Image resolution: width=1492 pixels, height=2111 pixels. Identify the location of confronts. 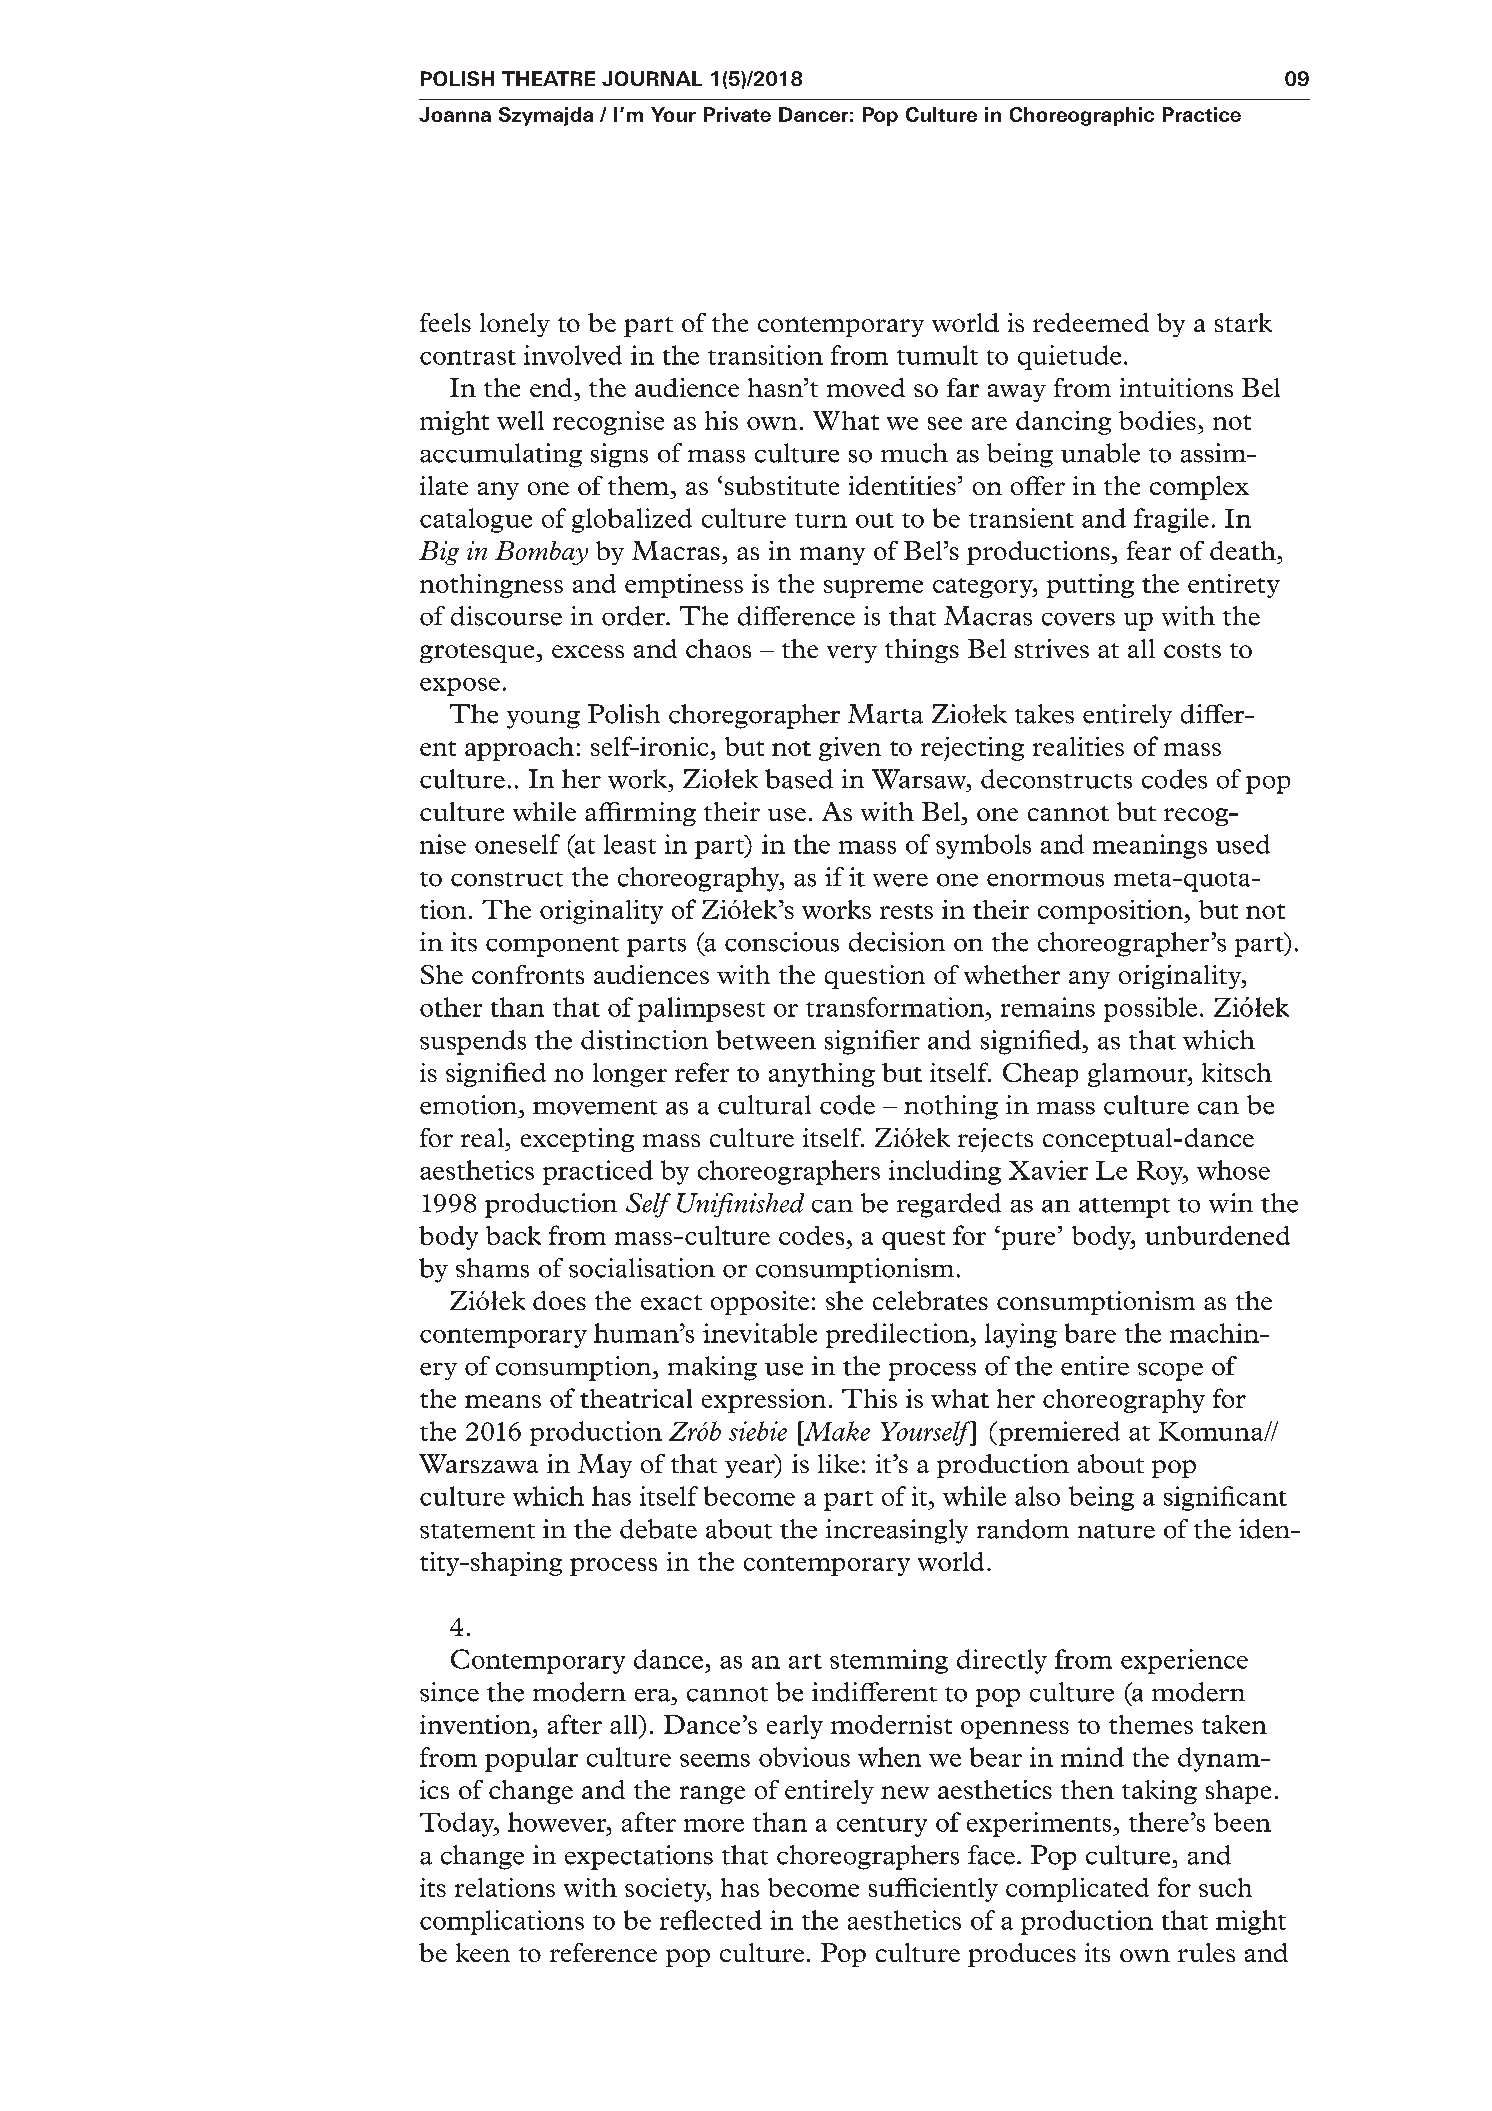
(528, 974).
